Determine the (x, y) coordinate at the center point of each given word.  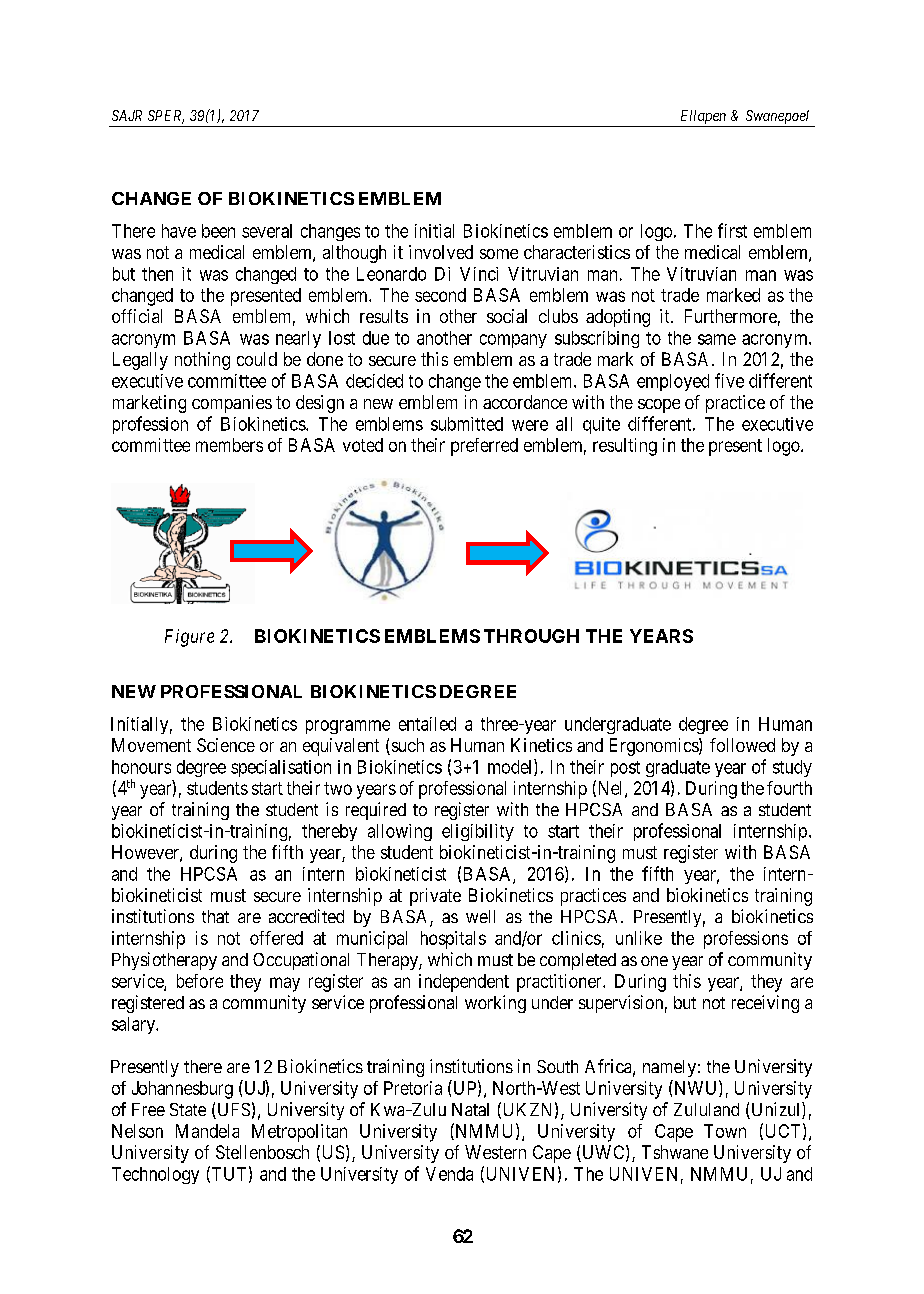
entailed (427, 724)
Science (226, 745)
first (732, 230)
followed (742, 745)
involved (441, 252)
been (218, 231)
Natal (470, 1109)
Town (725, 1131)
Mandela (207, 1131)
